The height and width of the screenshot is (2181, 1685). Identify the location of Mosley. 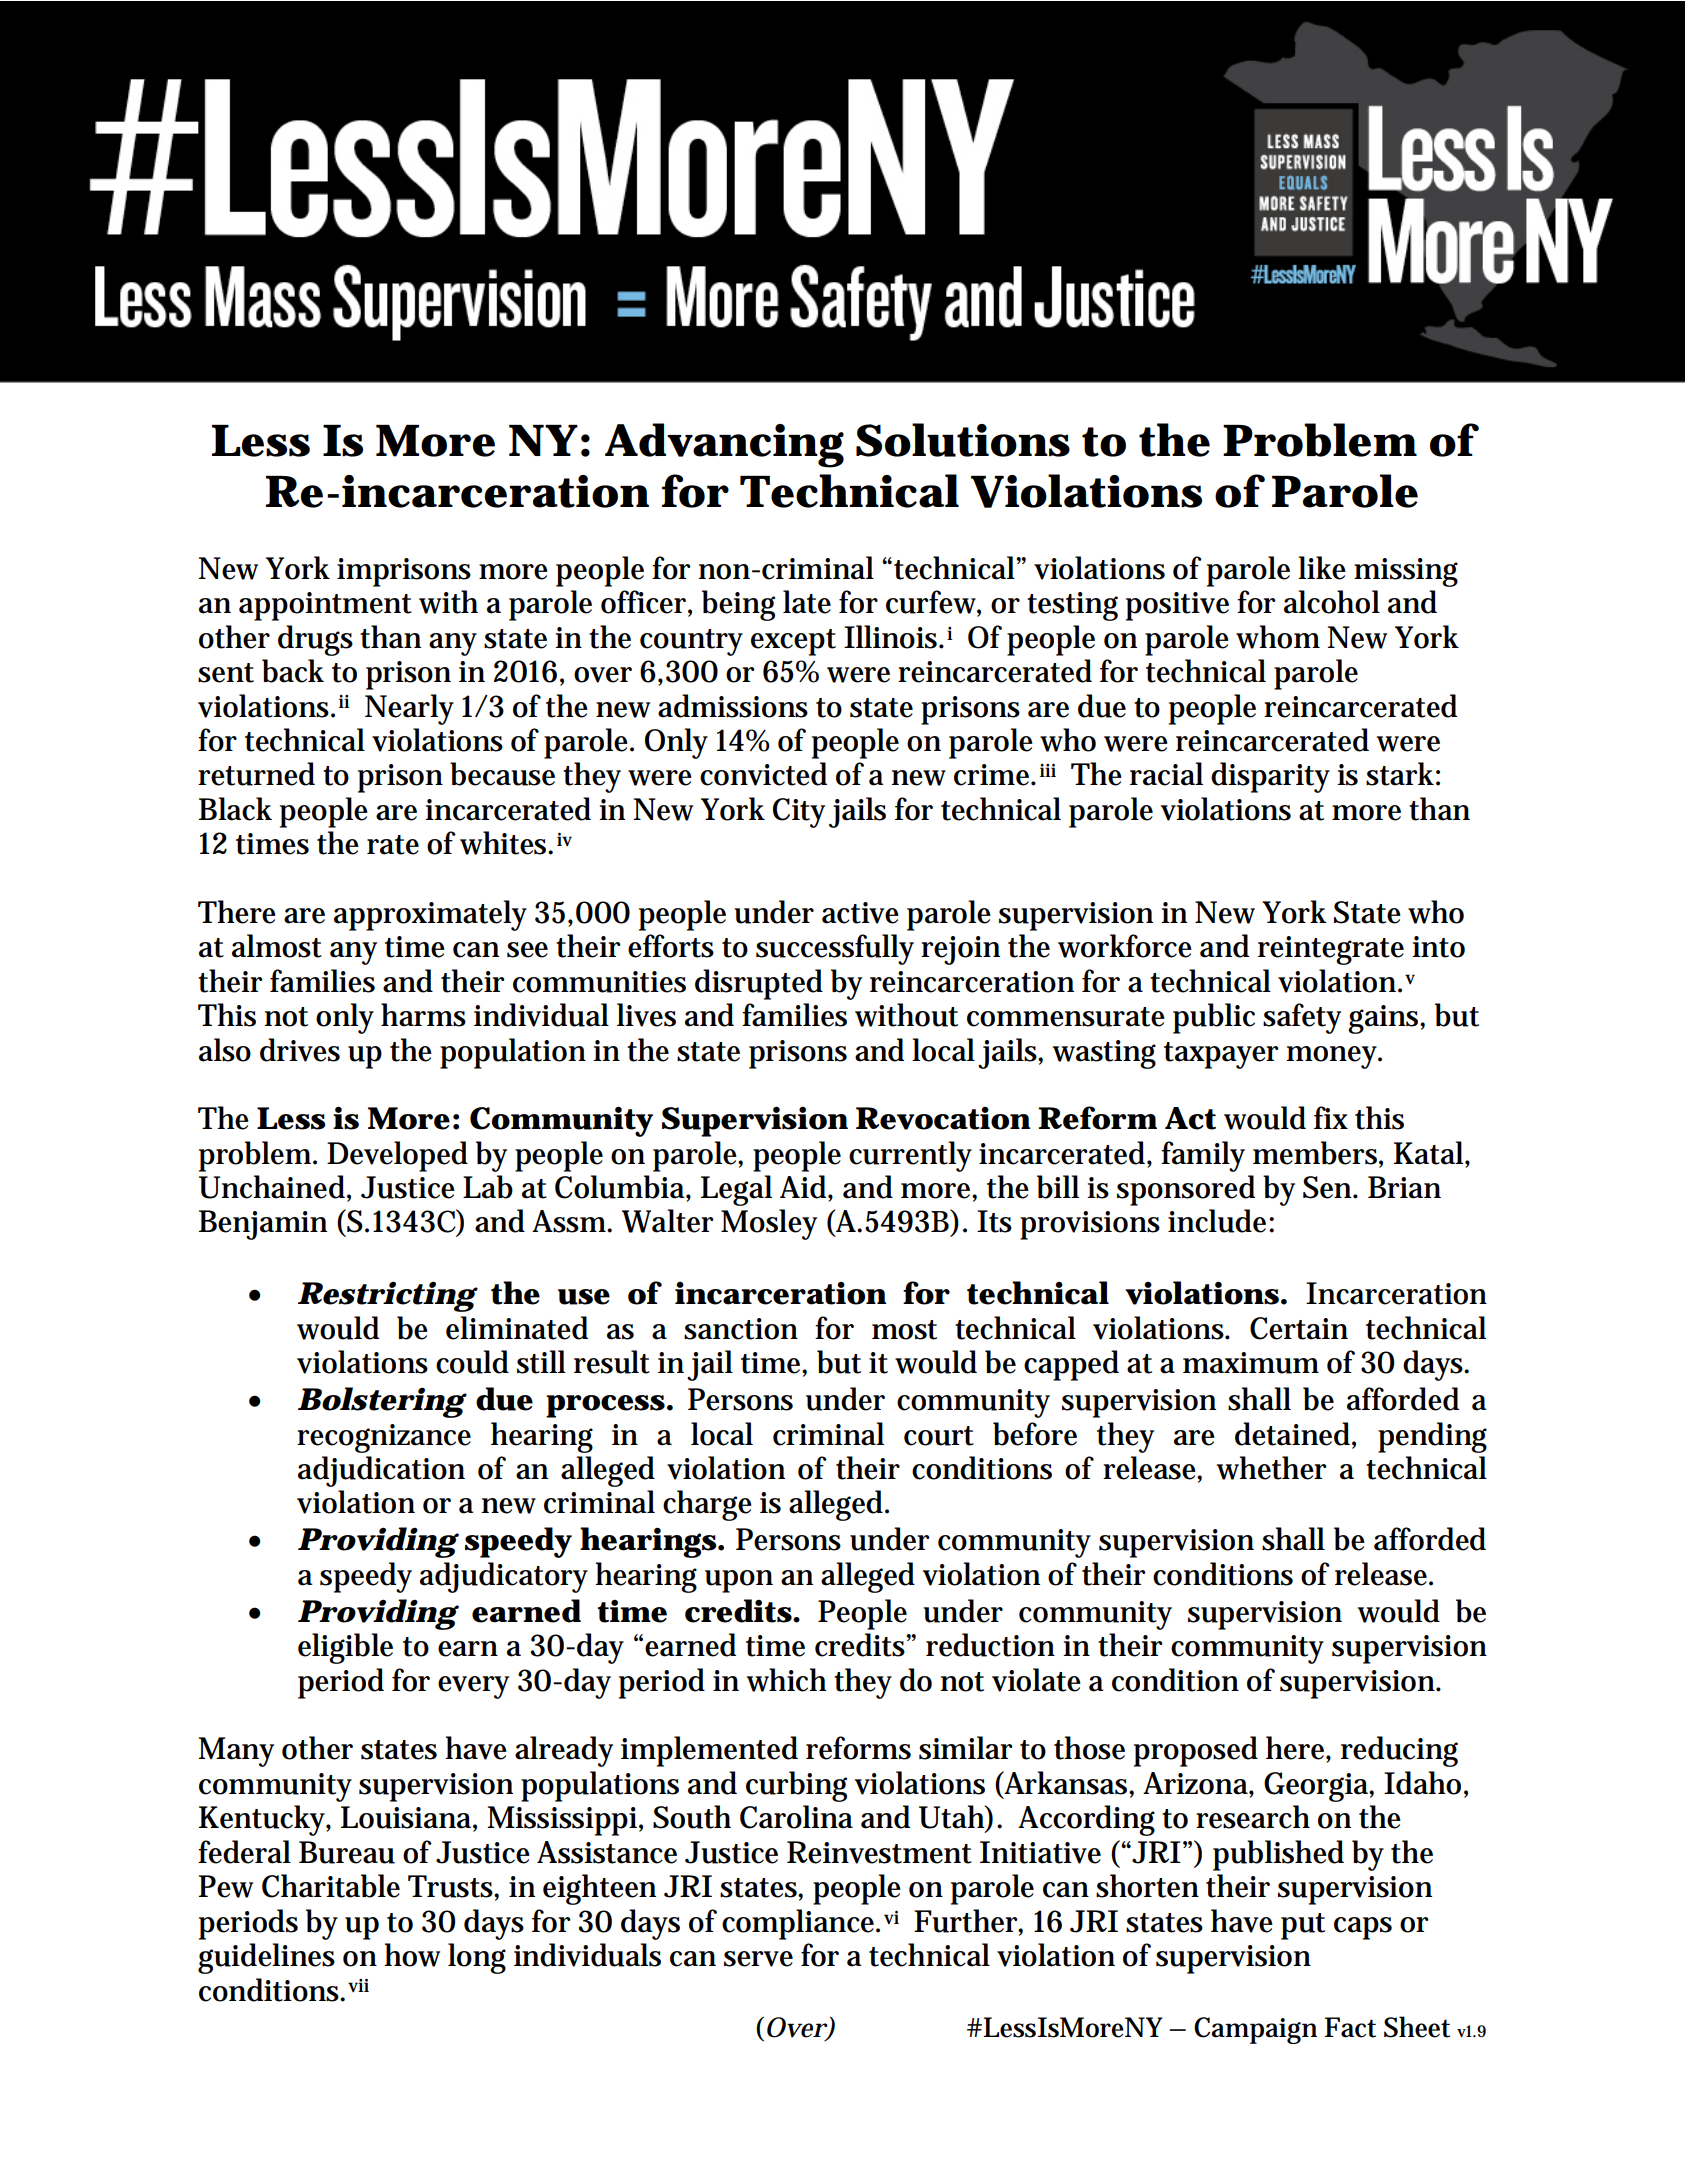
(769, 1224).
